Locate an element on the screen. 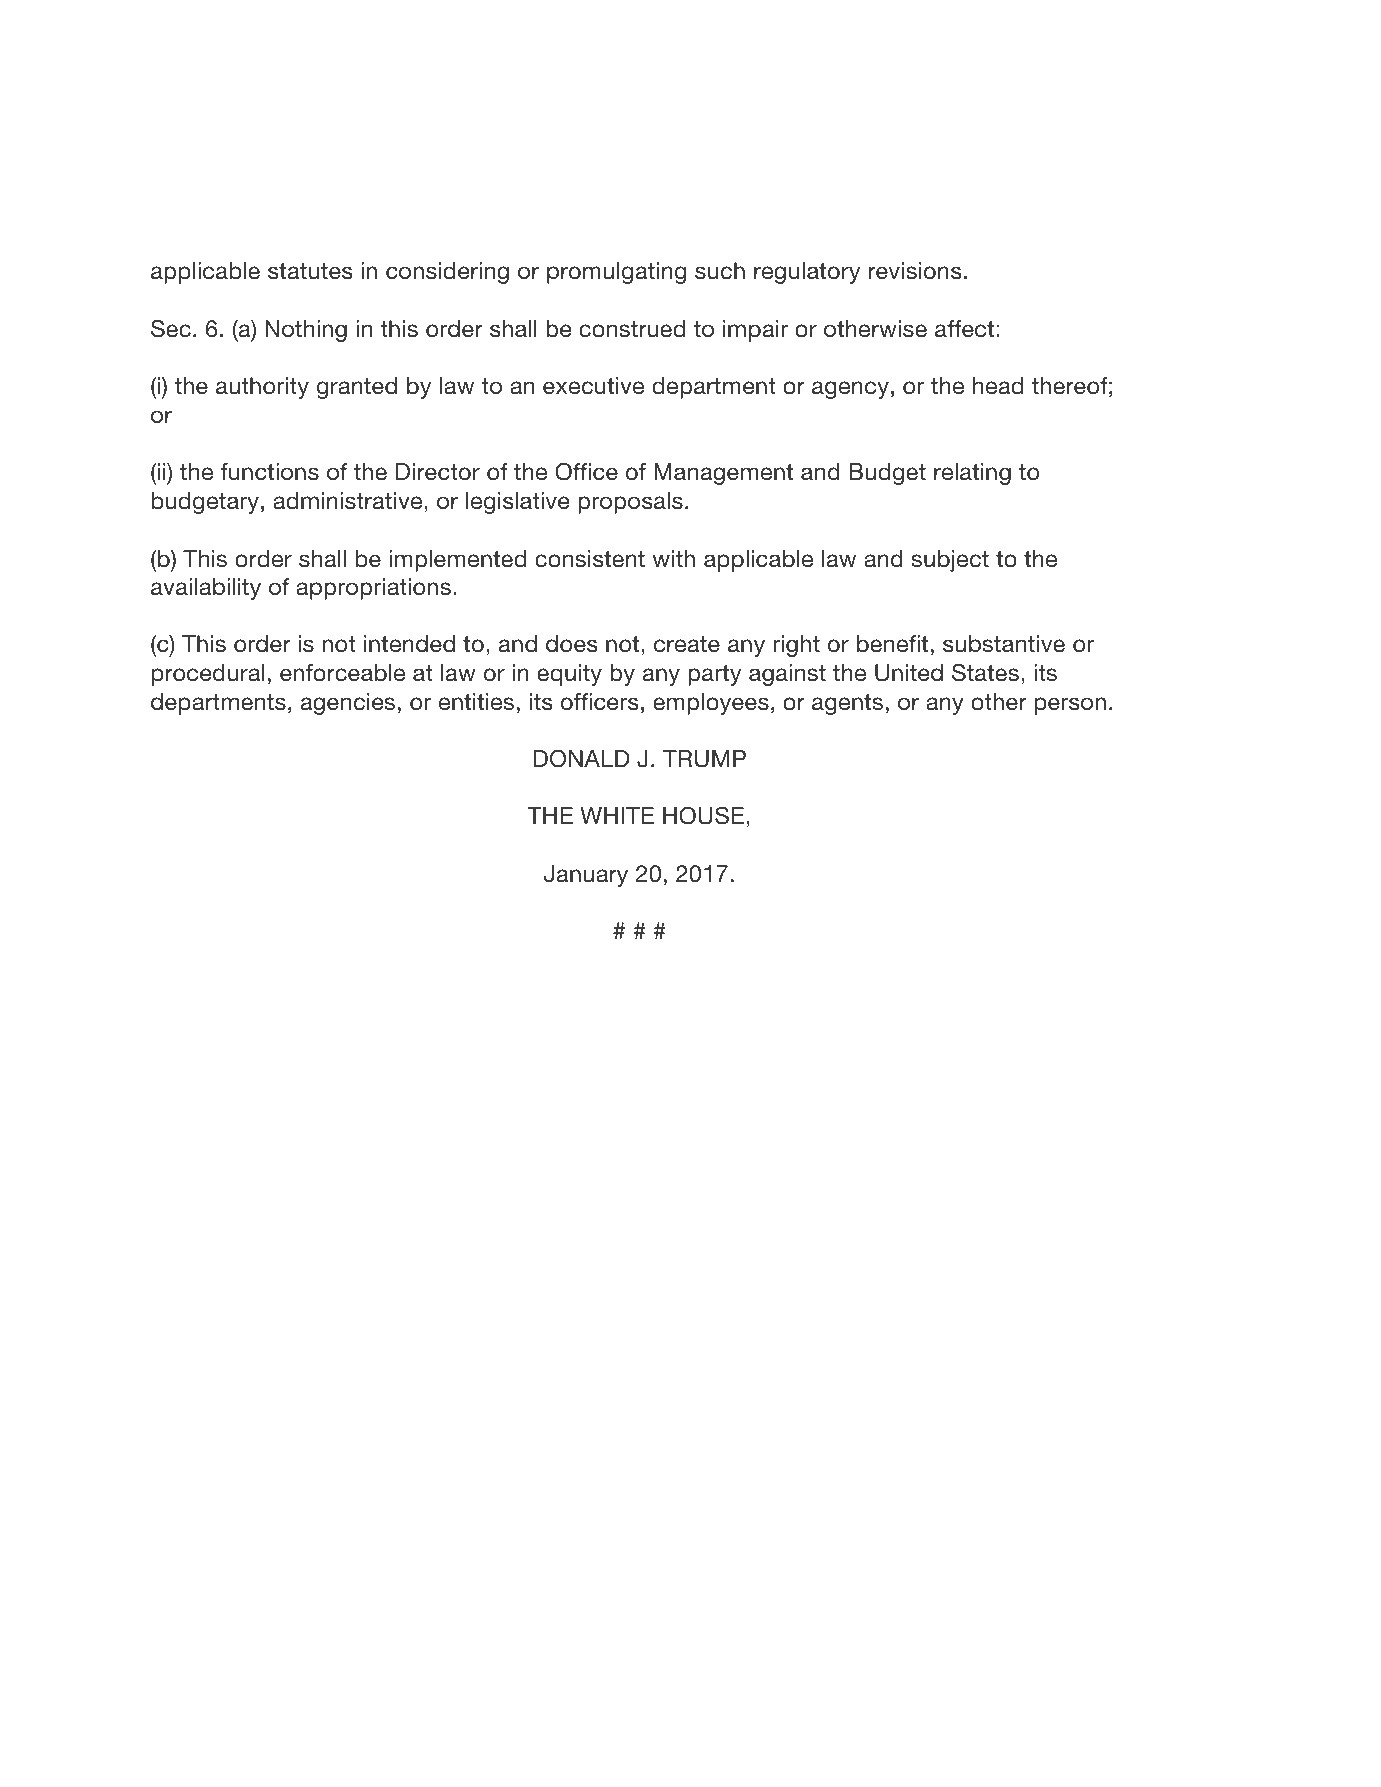 Image resolution: width=1381 pixels, height=1787 pixels. relating is located at coordinates (972, 474).
